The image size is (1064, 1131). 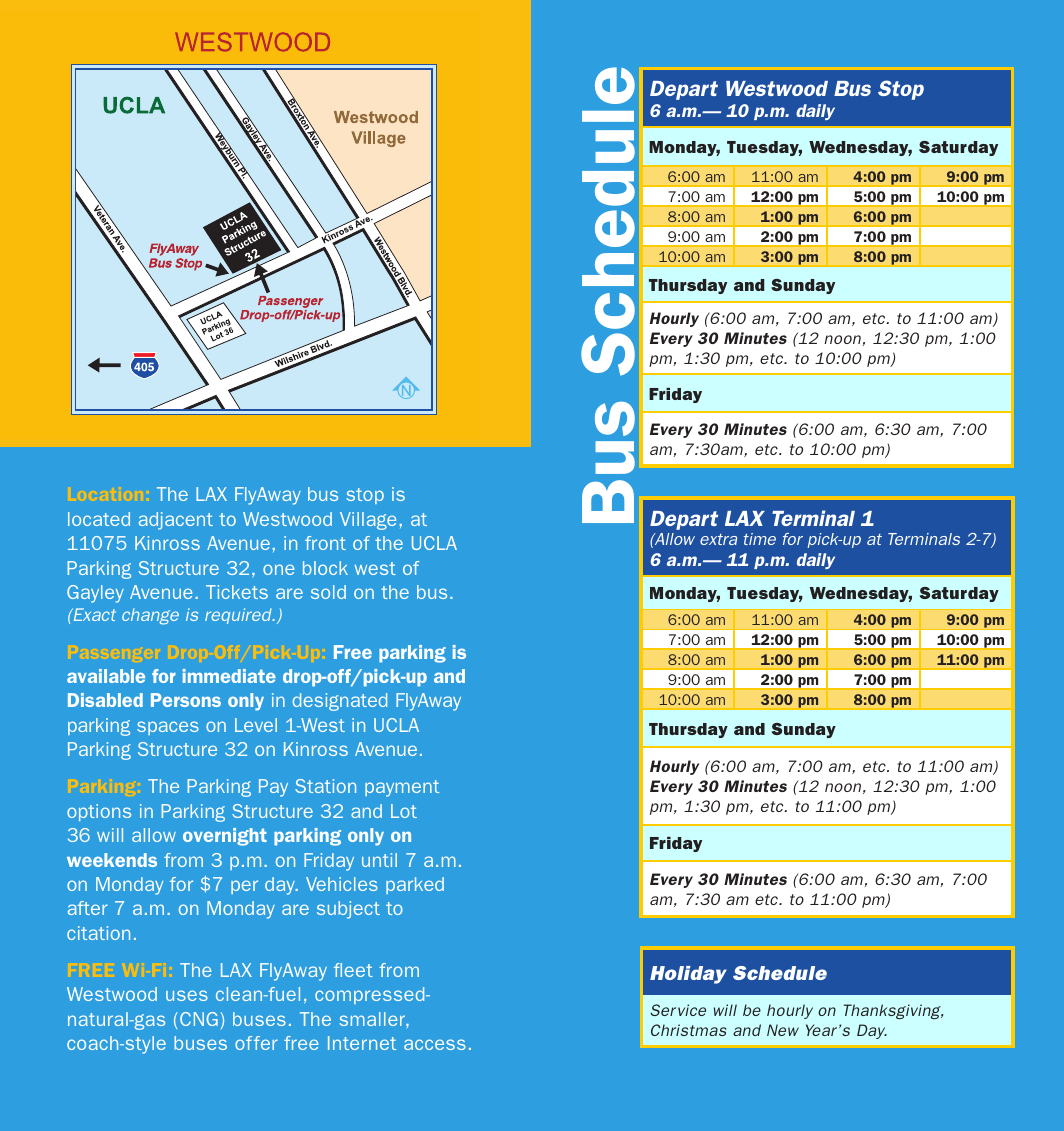 I want to click on Village, so click(x=368, y=521).
